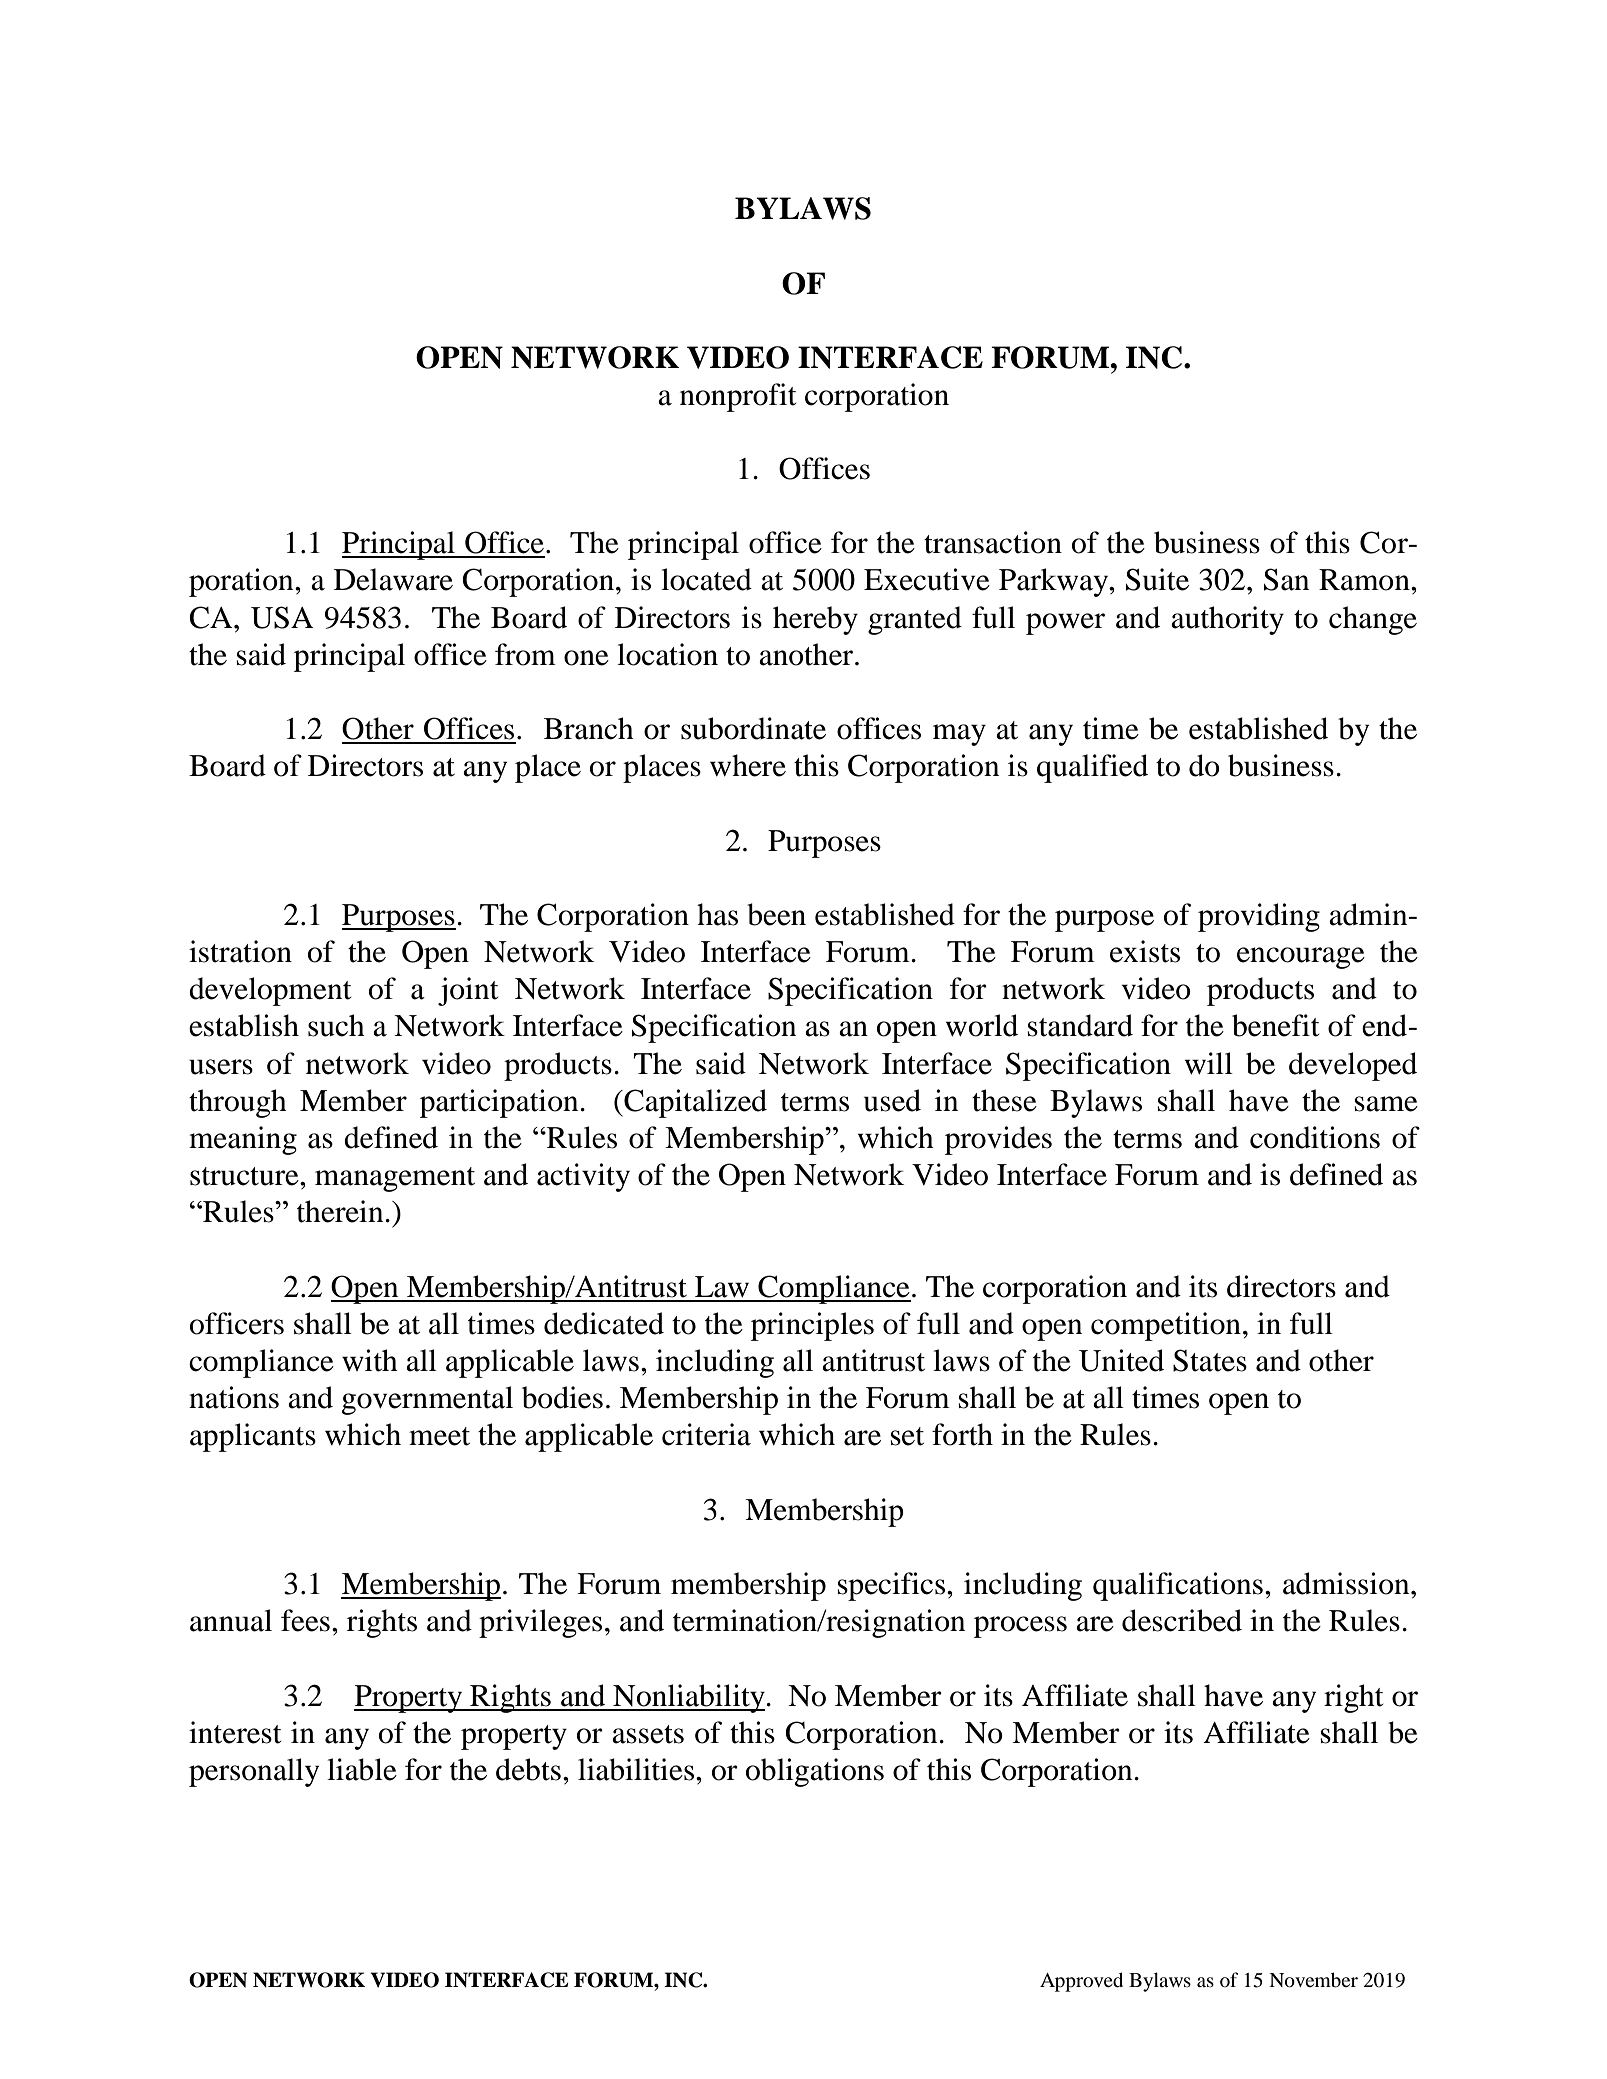 The height and width of the screenshot is (2079, 1607). Describe the element at coordinates (1259, 917) in the screenshot. I see `providing` at that location.
